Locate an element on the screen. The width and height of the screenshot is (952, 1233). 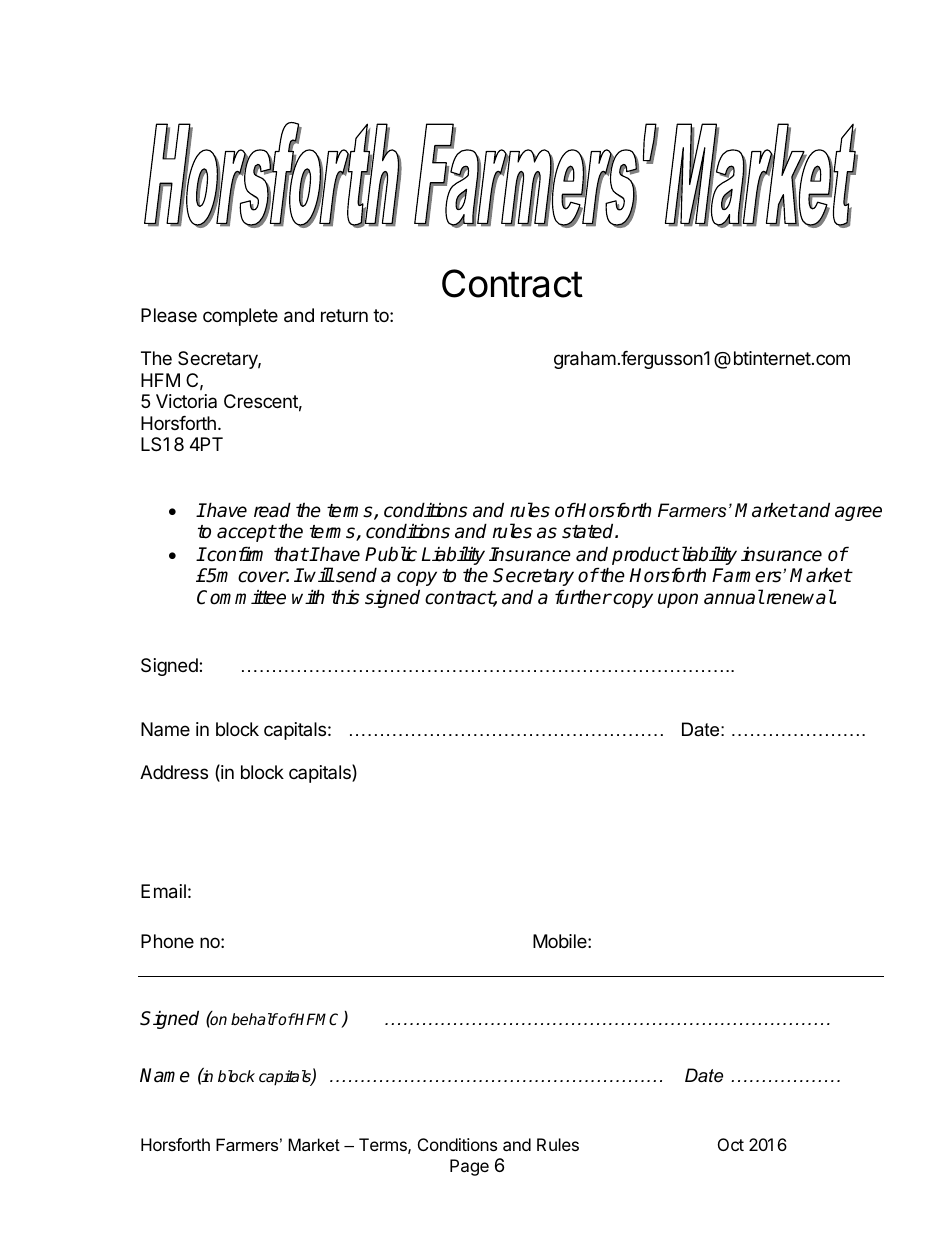
Oct is located at coordinates (731, 1144).
